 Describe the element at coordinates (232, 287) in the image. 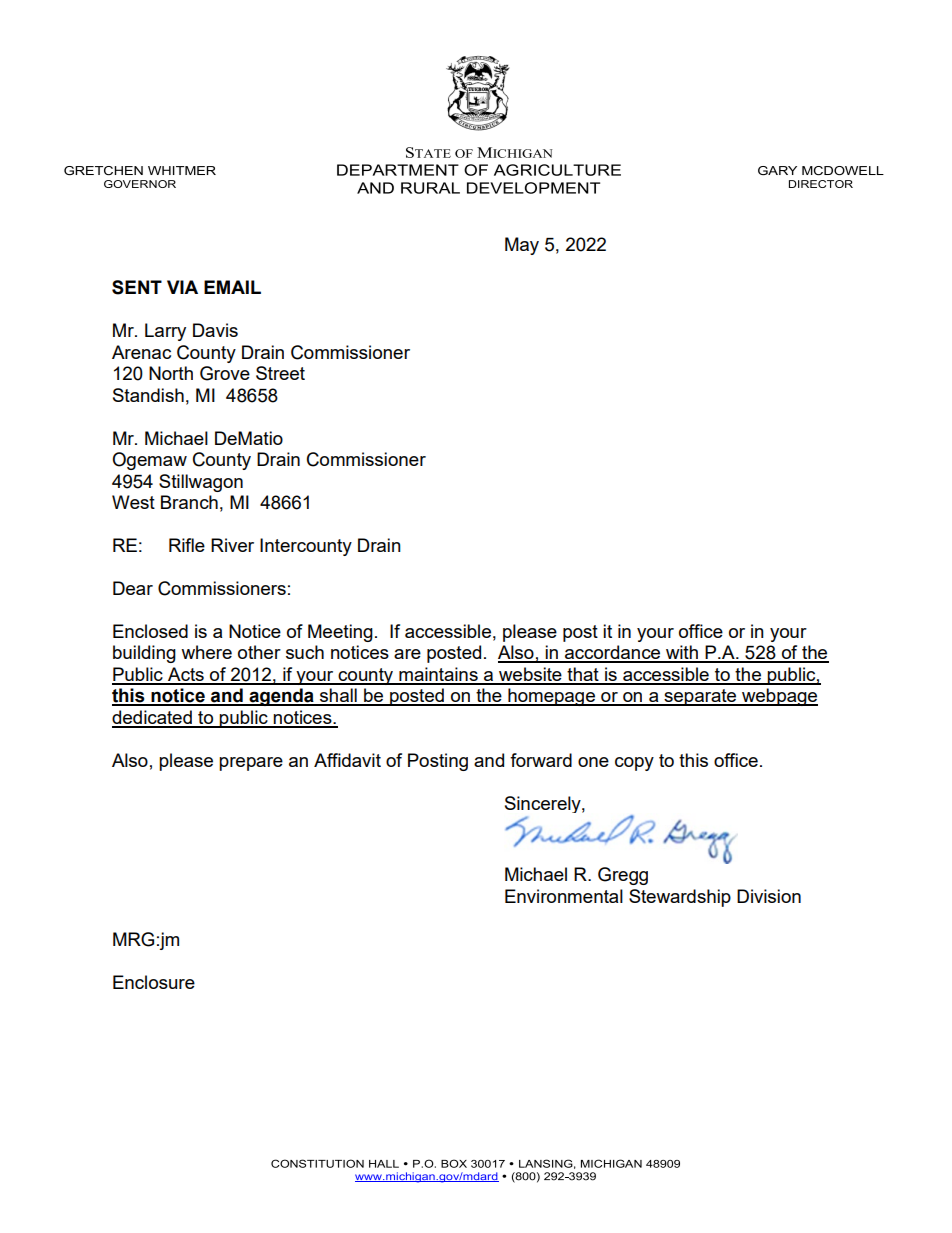

I see `EMAIL` at that location.
